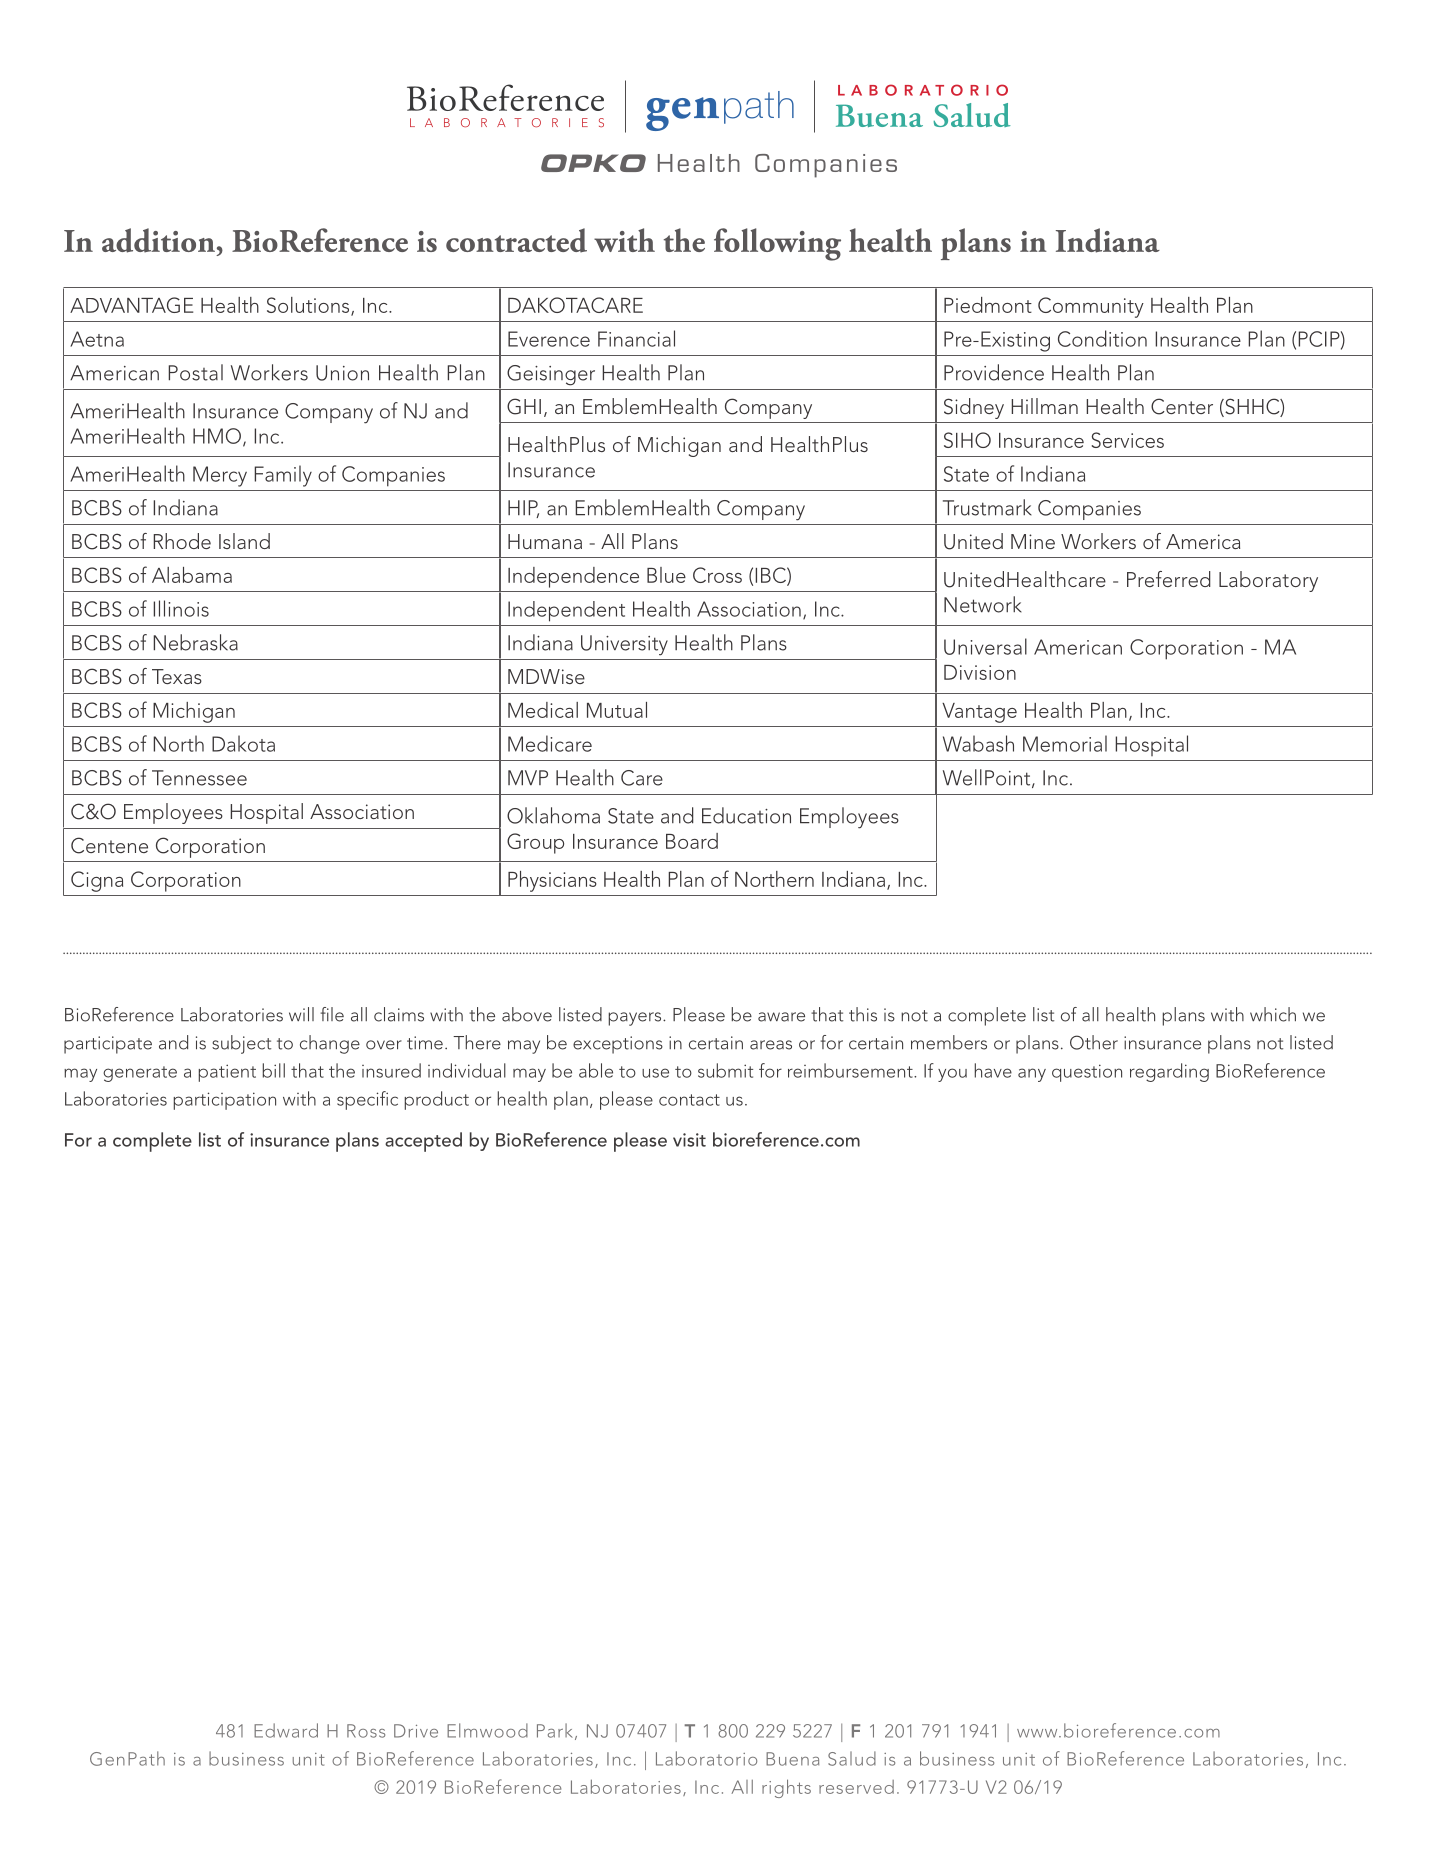 Image resolution: width=1435 pixels, height=1857 pixels. Describe the element at coordinates (1102, 338) in the screenshot. I see `Condition` at that location.
